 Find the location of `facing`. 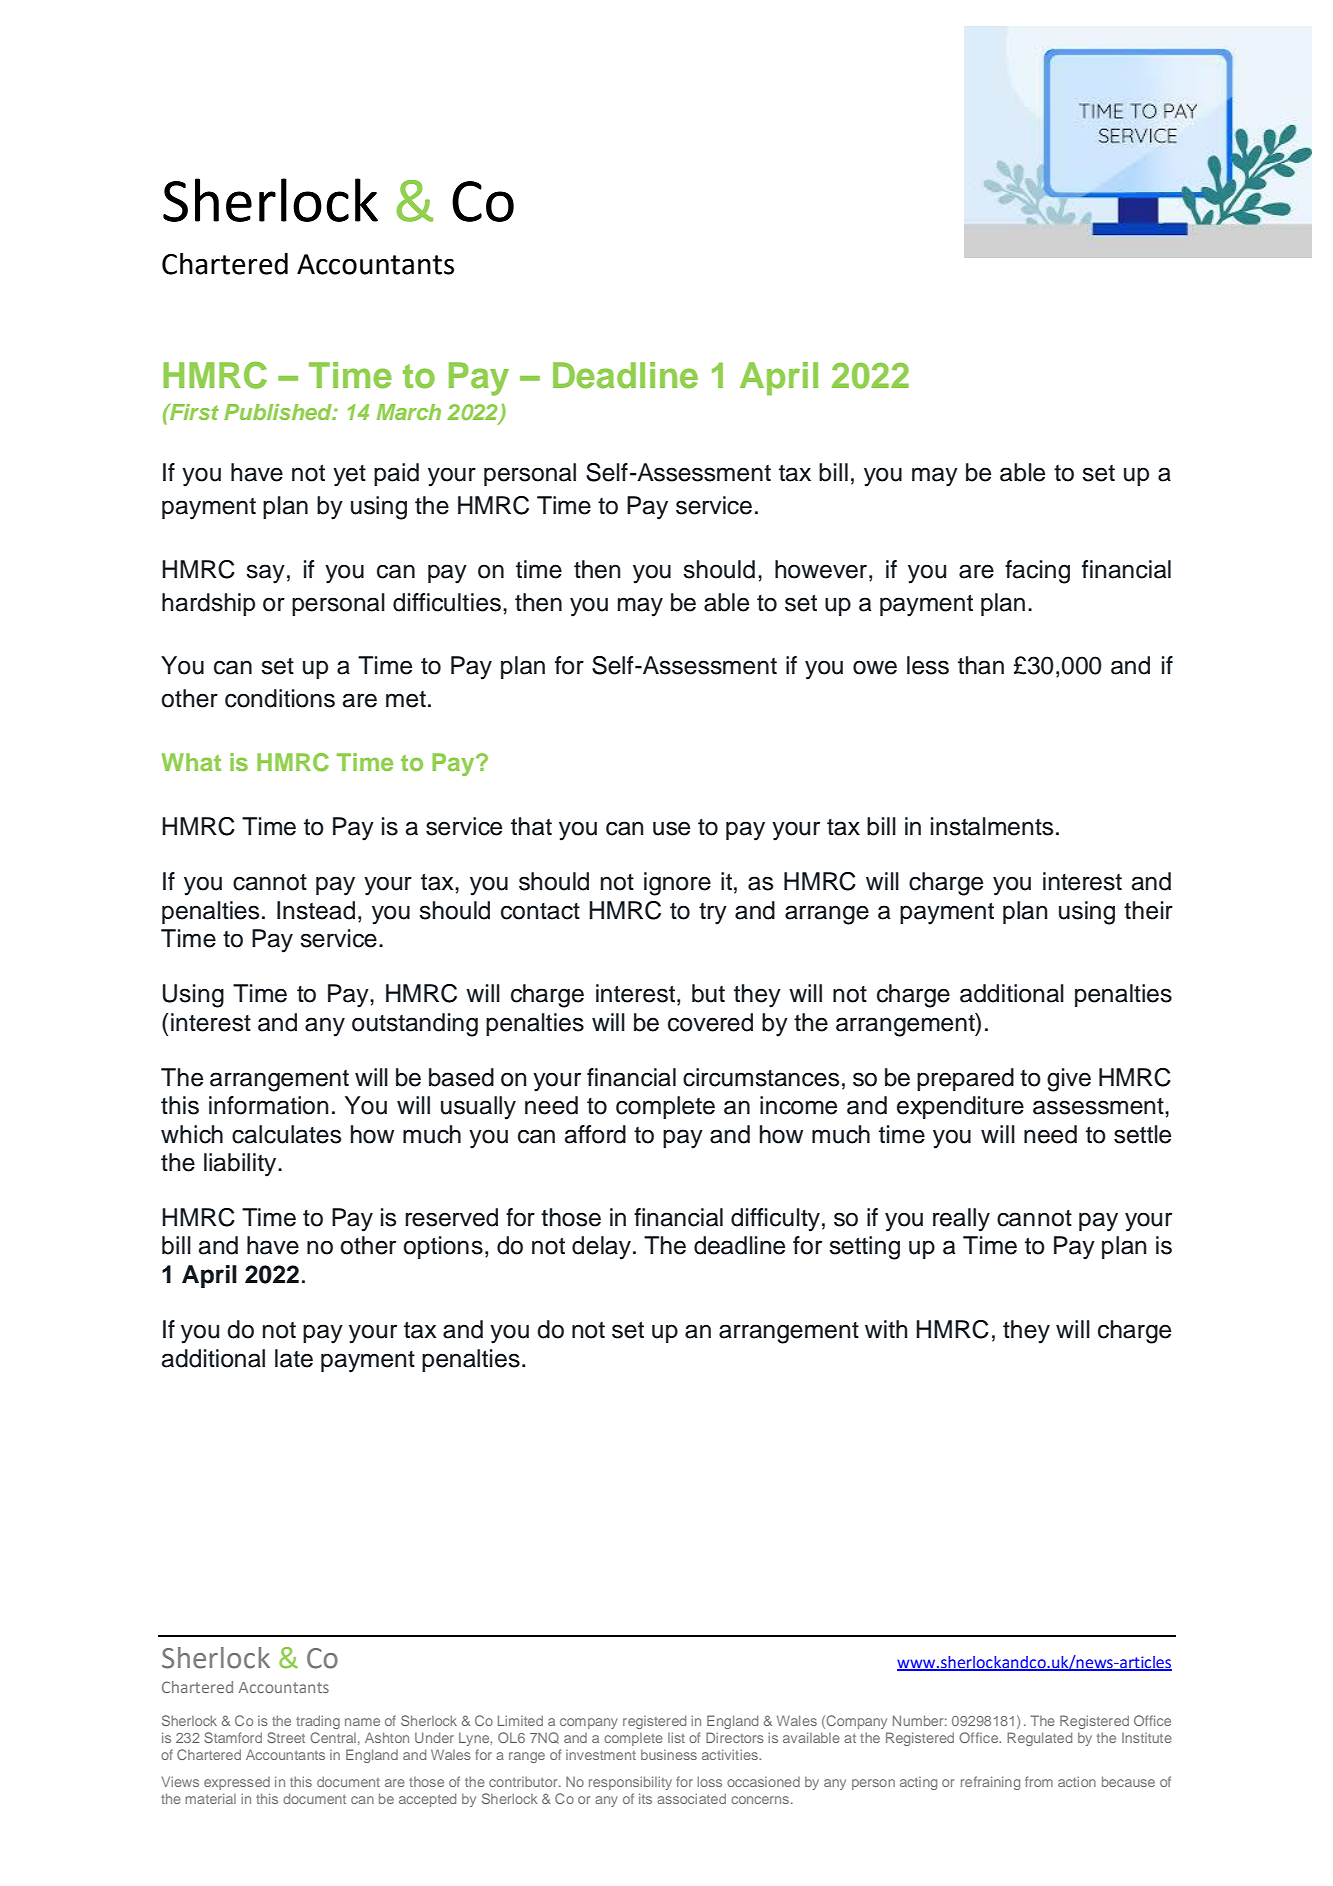

facing is located at coordinates (1037, 572).
